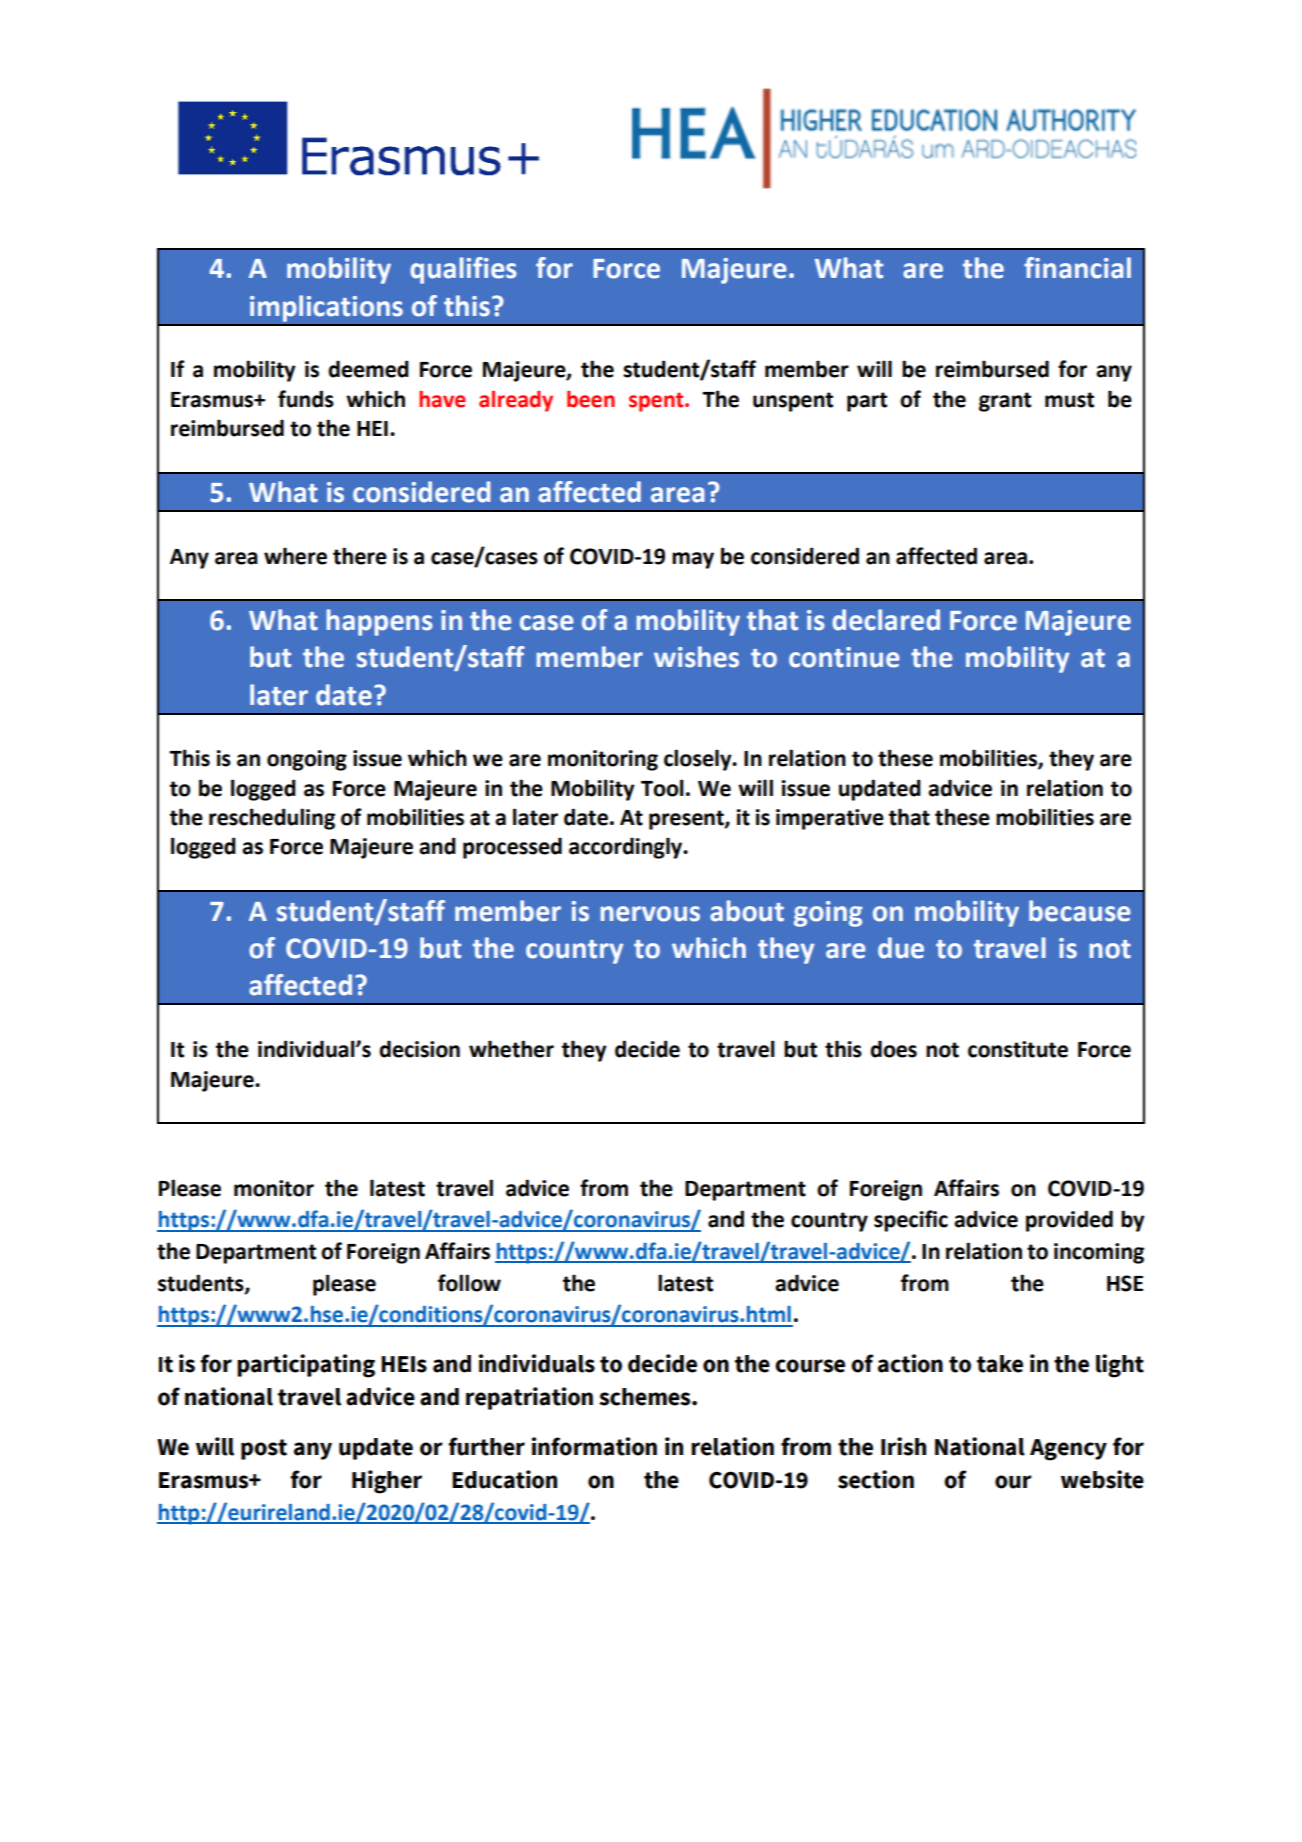 This screenshot has height=1842, width=1302. Describe the element at coordinates (1068, 1450) in the screenshot. I see `Agency` at that location.
